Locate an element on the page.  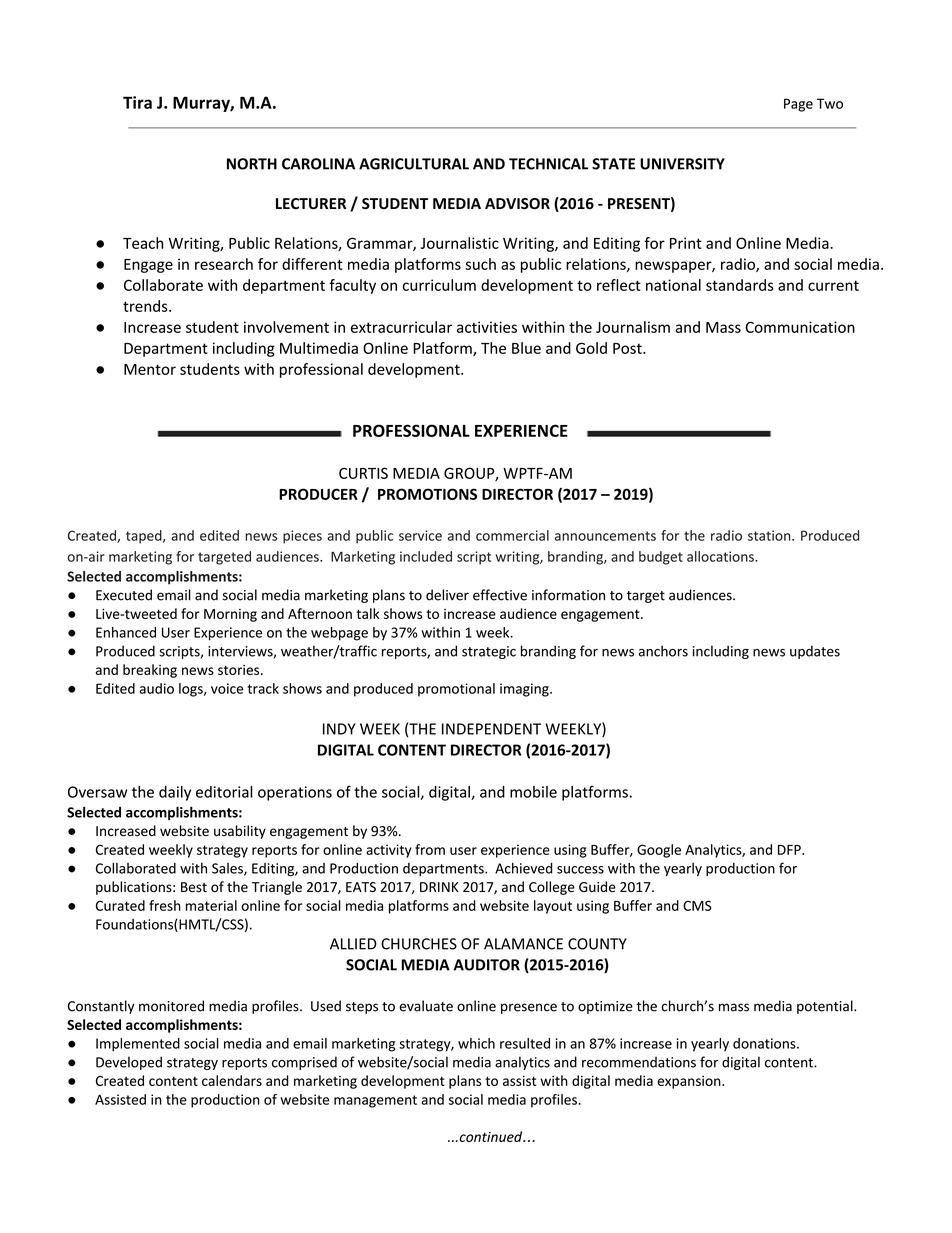
donations is located at coordinates (765, 1043).
